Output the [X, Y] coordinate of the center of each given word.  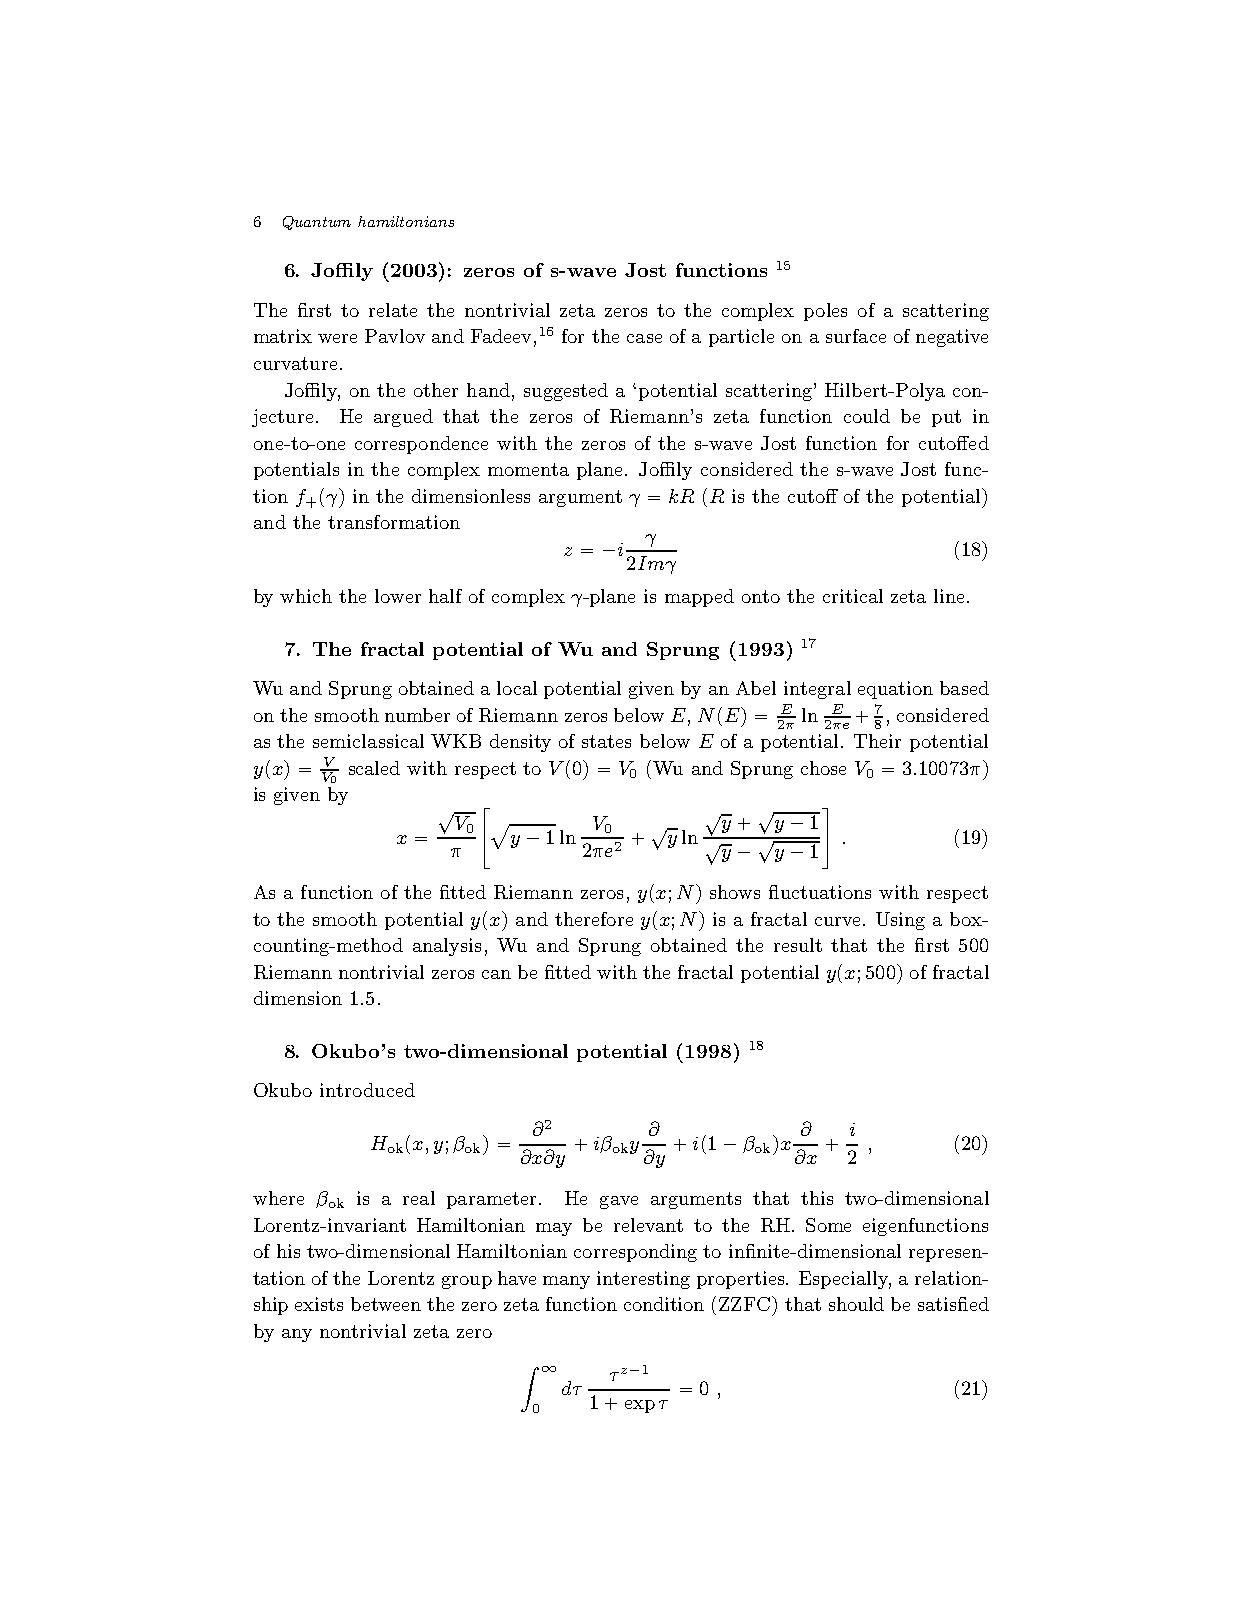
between [386, 1304]
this [817, 1198]
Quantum [317, 223]
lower [398, 596]
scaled [374, 768]
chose [823, 768]
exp [640, 1406]
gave [619, 1202]
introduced [367, 1090]
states [606, 741]
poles [825, 312]
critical [853, 596]
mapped [699, 598]
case [644, 338]
